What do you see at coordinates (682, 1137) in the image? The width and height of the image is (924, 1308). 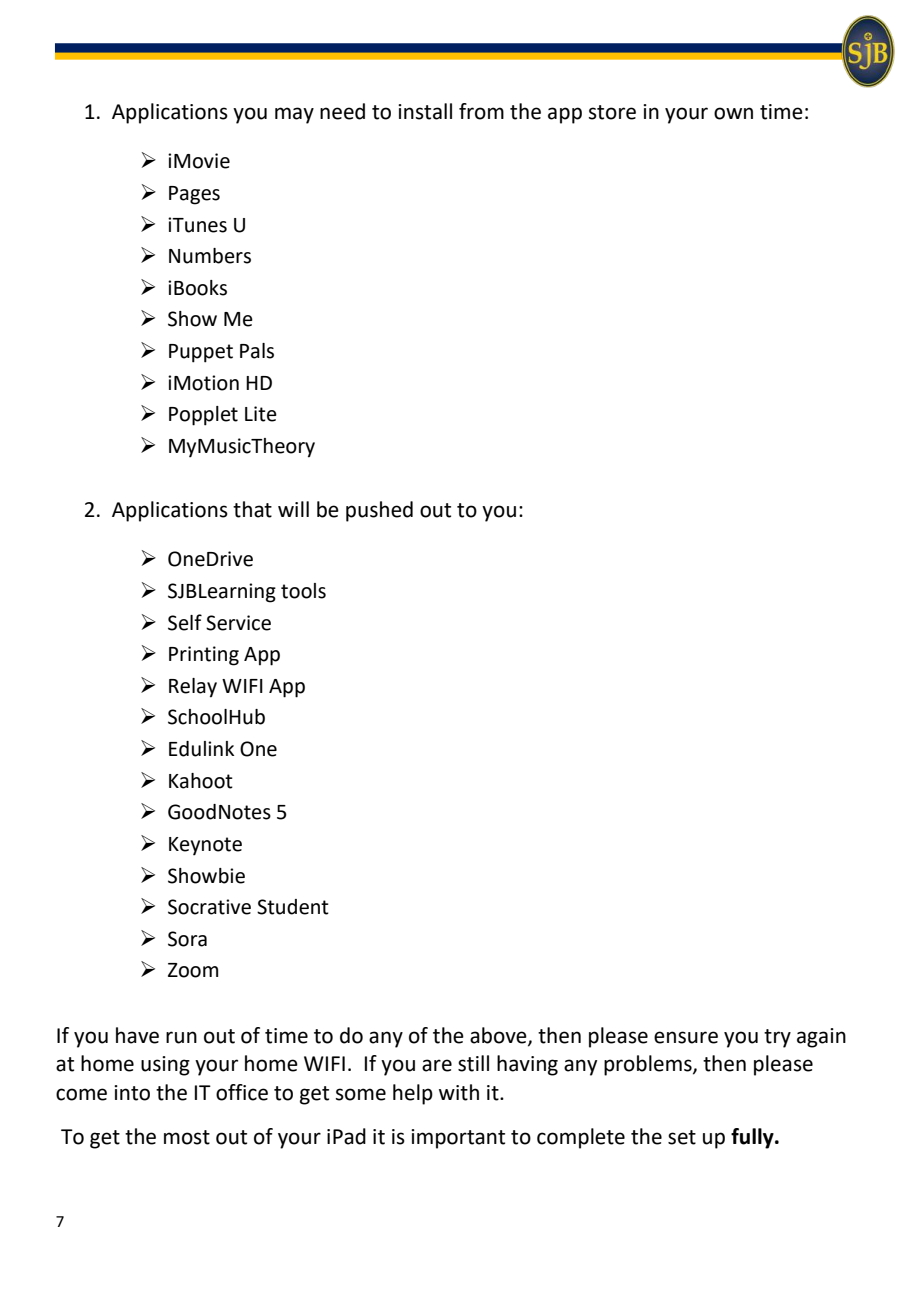 I see `set` at bounding box center [682, 1137].
